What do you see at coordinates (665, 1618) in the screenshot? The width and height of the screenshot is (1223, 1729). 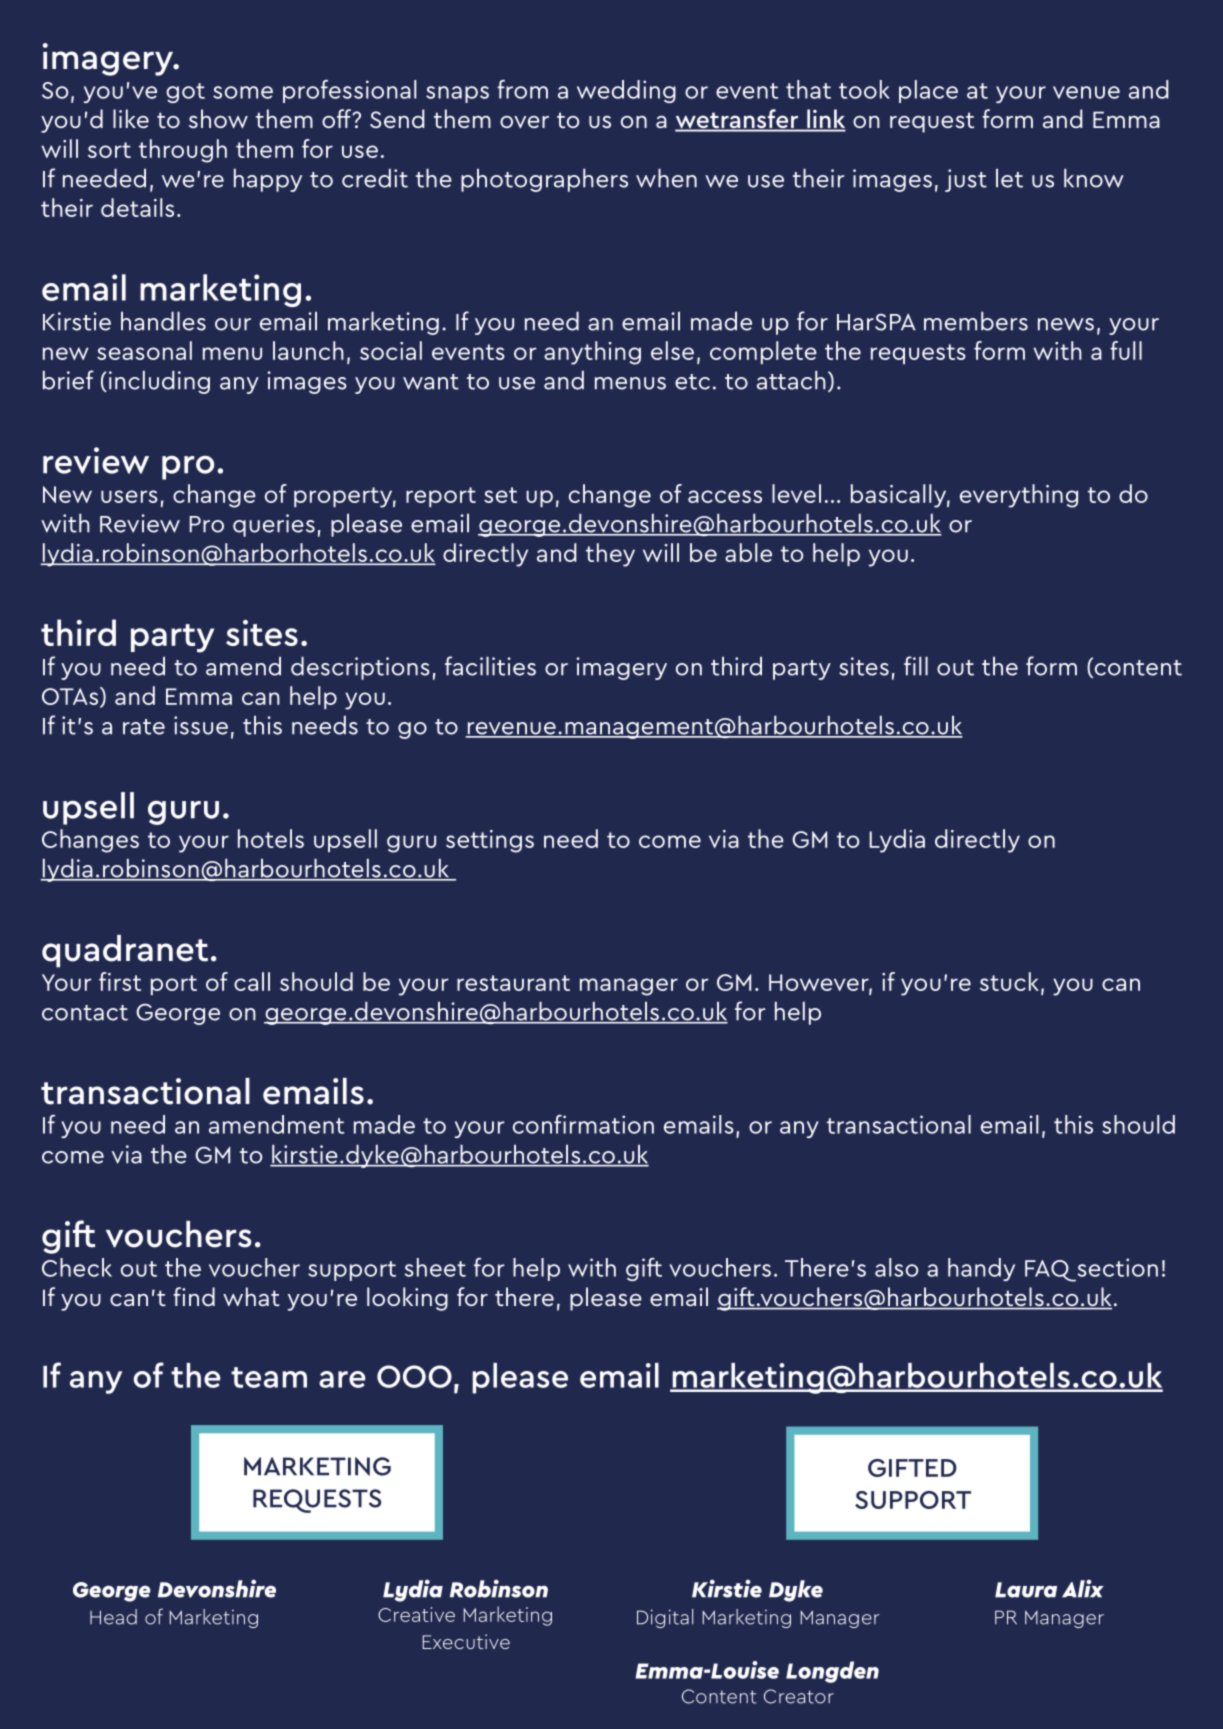 I see `Digital` at bounding box center [665, 1618].
